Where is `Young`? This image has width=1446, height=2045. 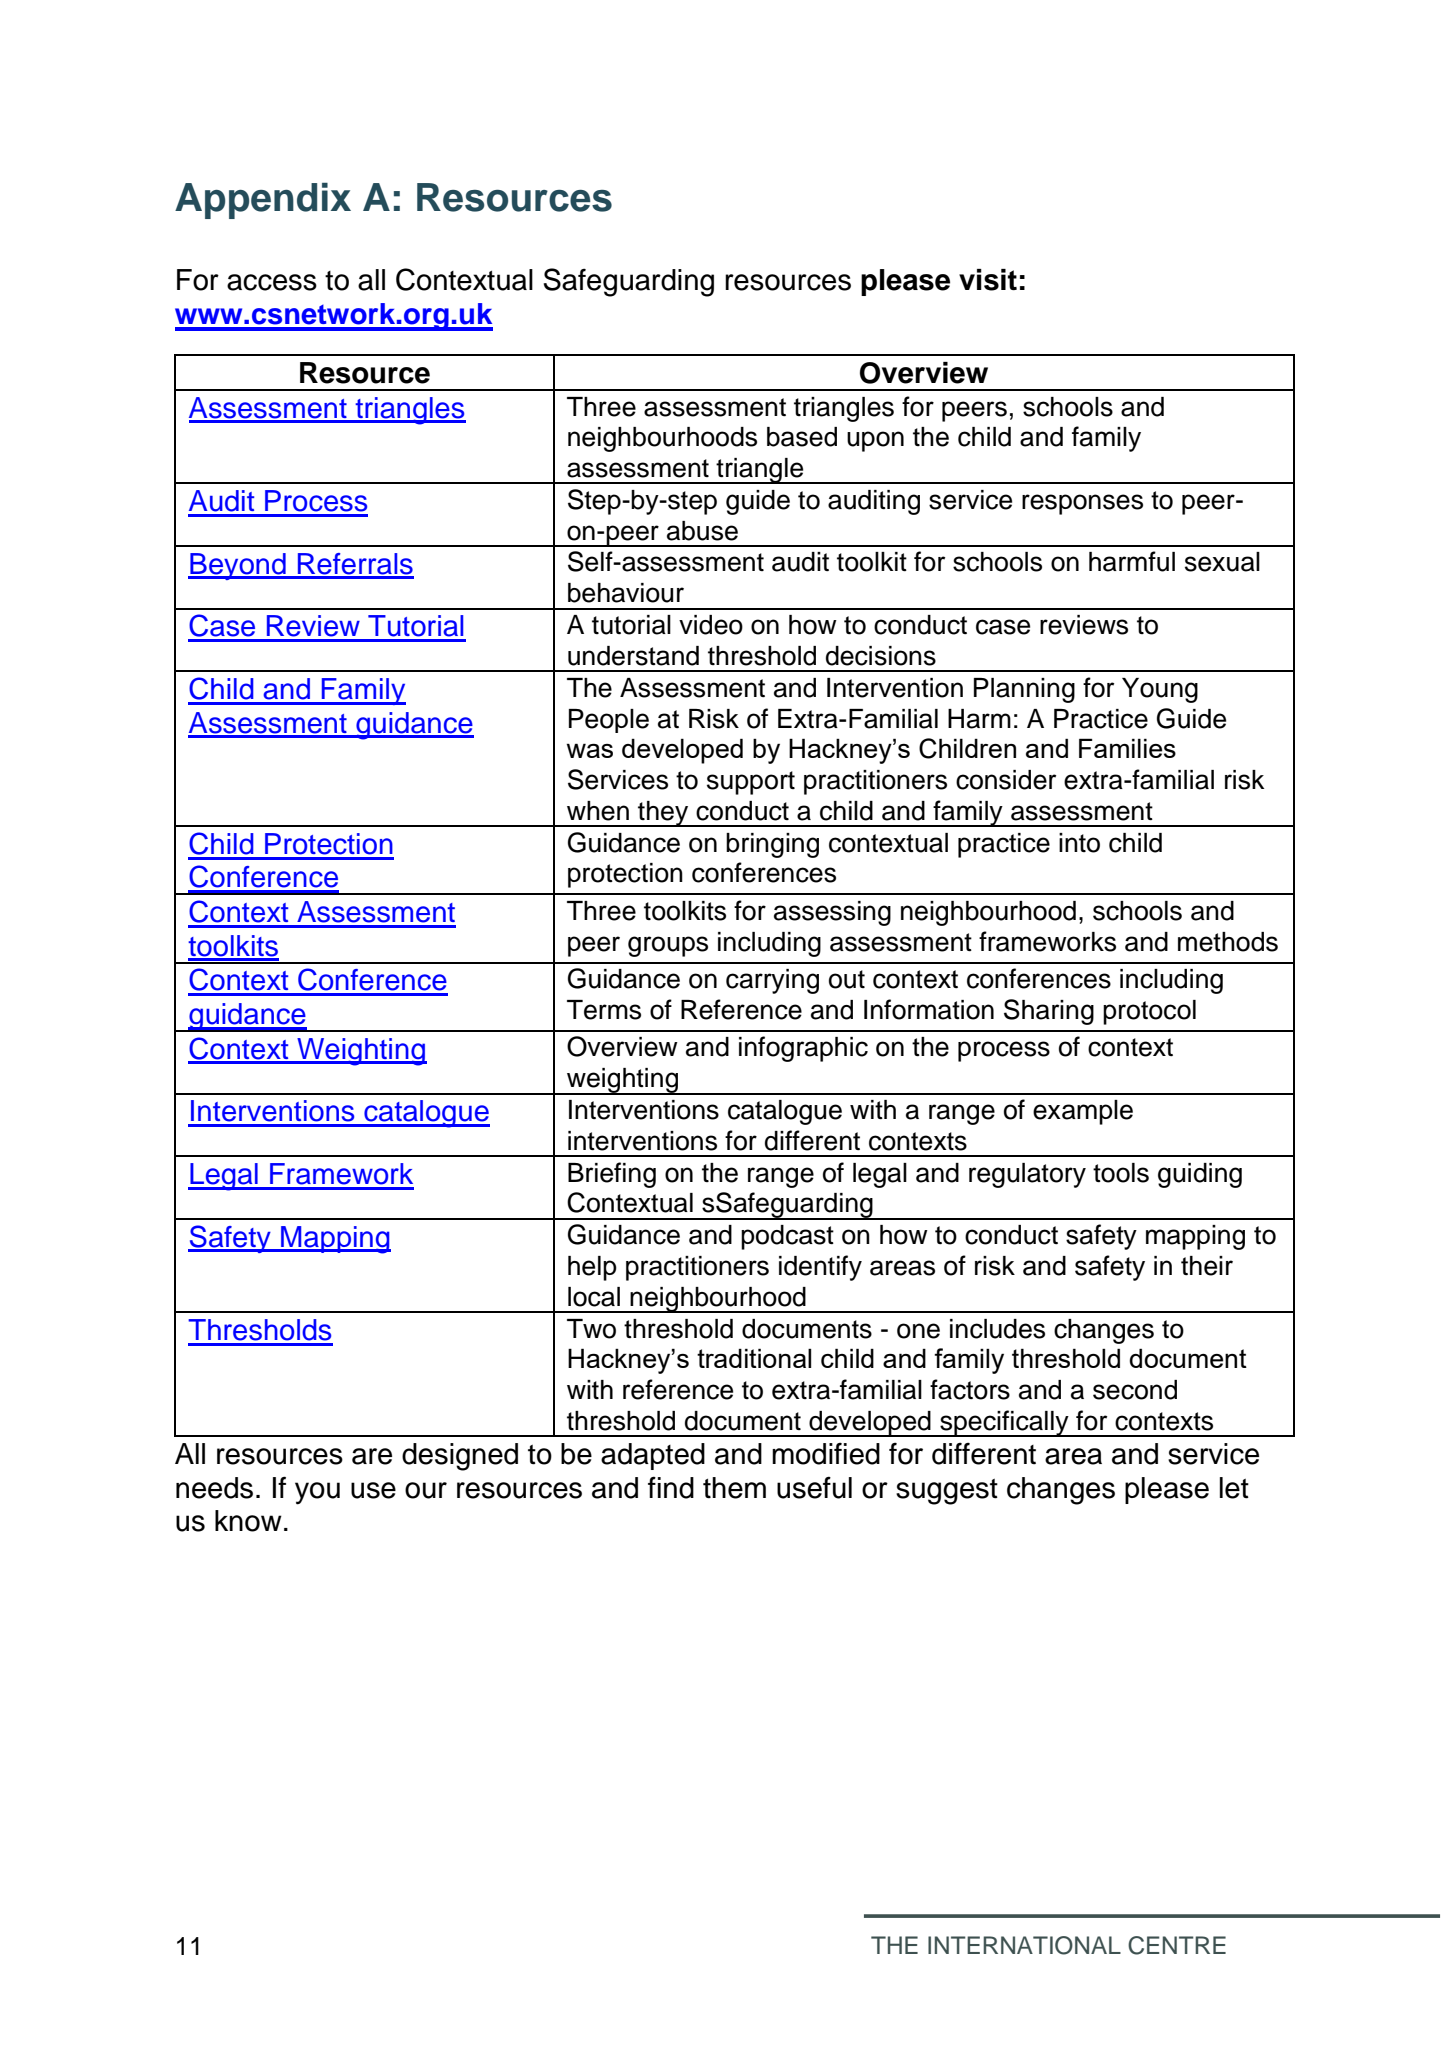 Young is located at coordinates (1160, 690).
